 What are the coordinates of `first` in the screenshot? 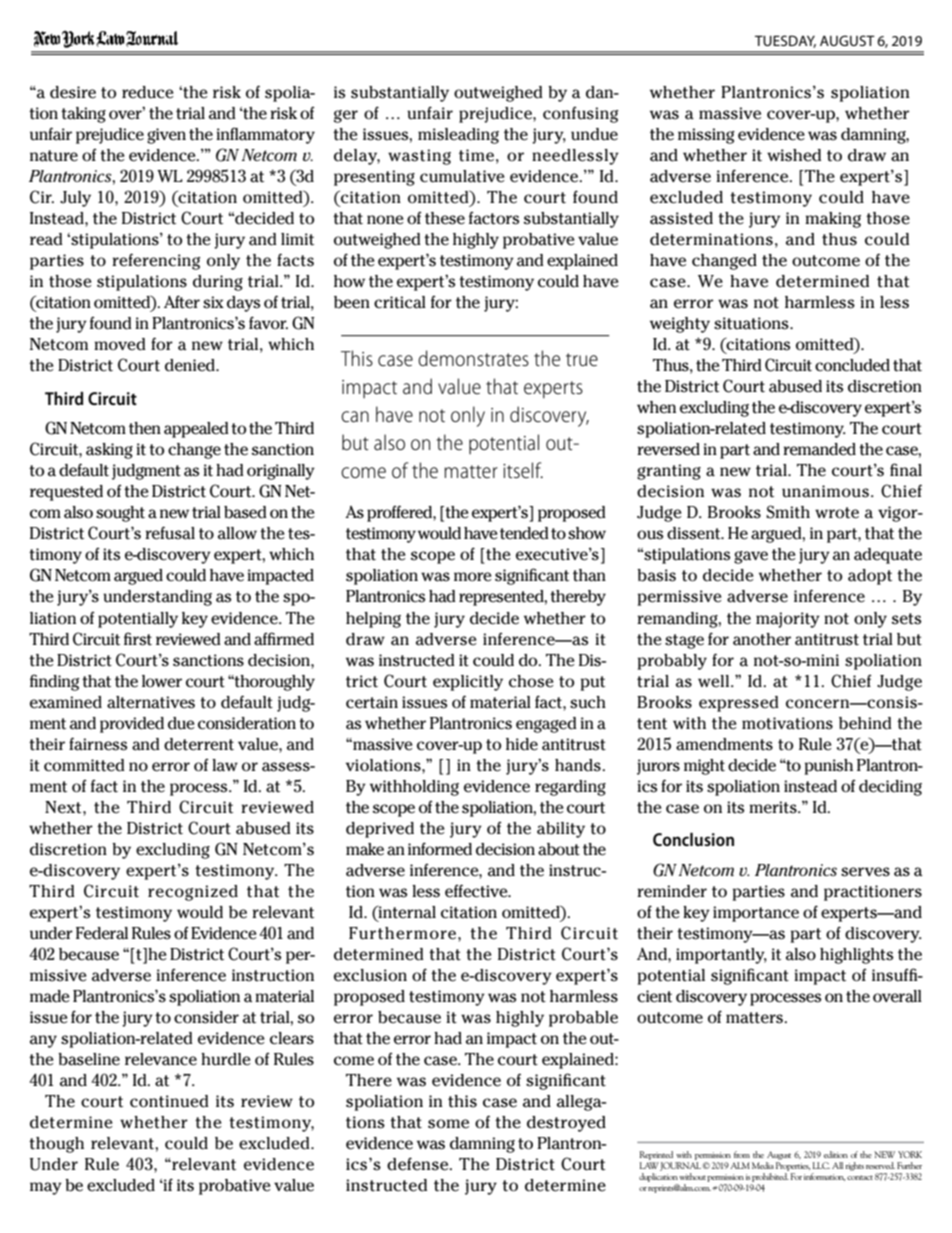 It's located at (138, 639).
